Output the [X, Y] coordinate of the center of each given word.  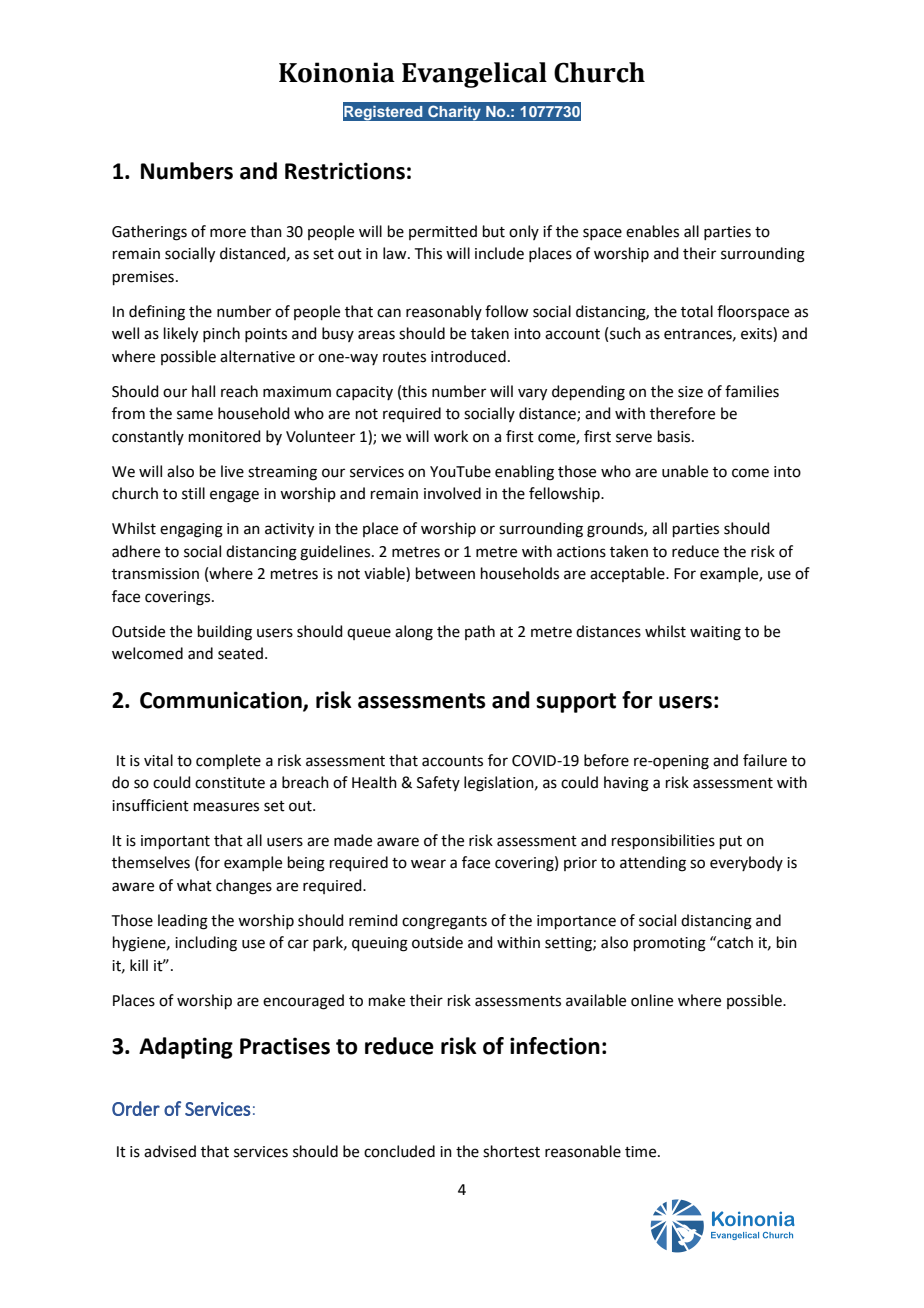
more [228, 233]
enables [652, 231]
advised [170, 1151]
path [480, 632]
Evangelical [474, 75]
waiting [715, 633]
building [225, 633]
